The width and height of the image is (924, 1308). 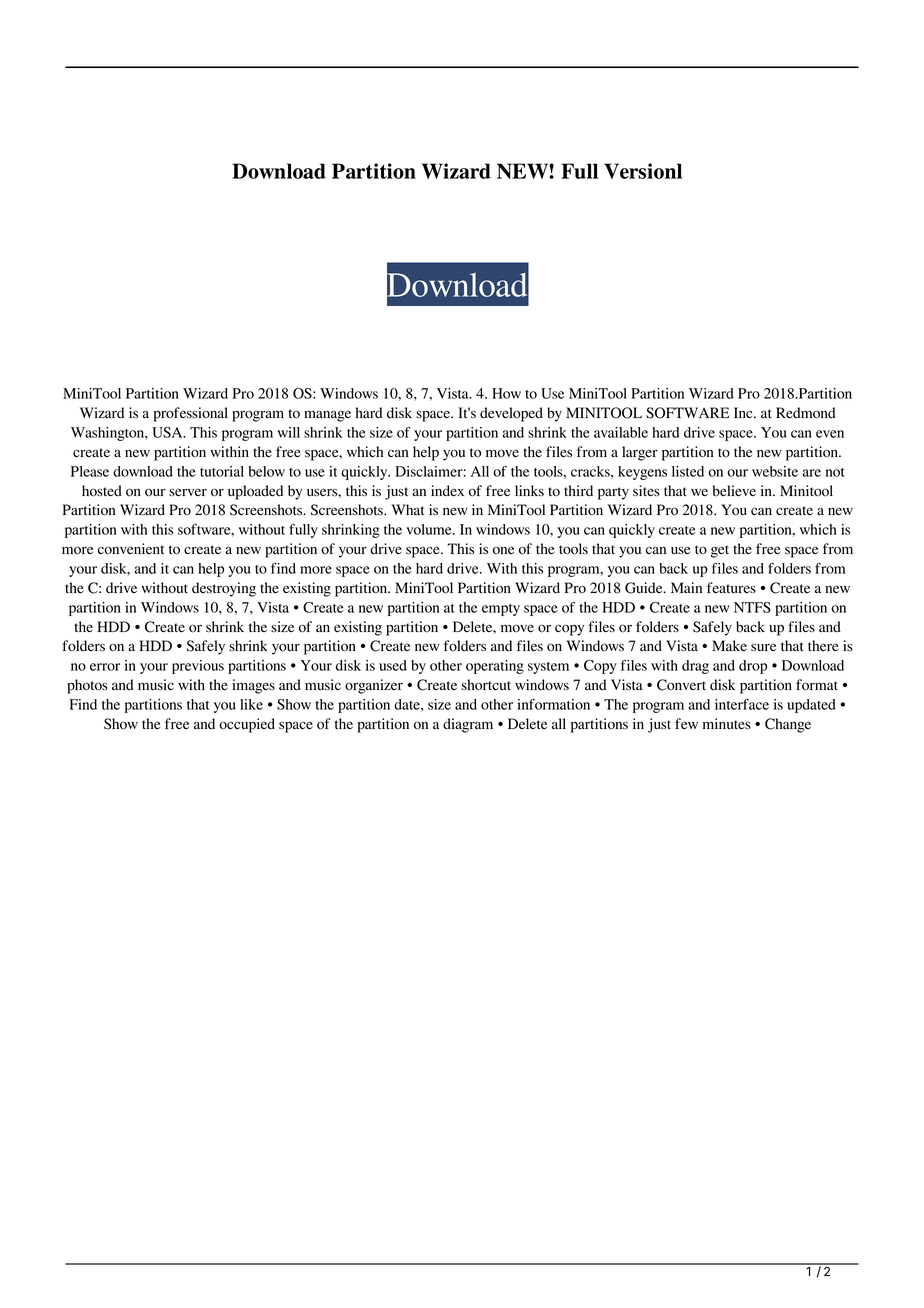 I want to click on believe, so click(x=734, y=491).
